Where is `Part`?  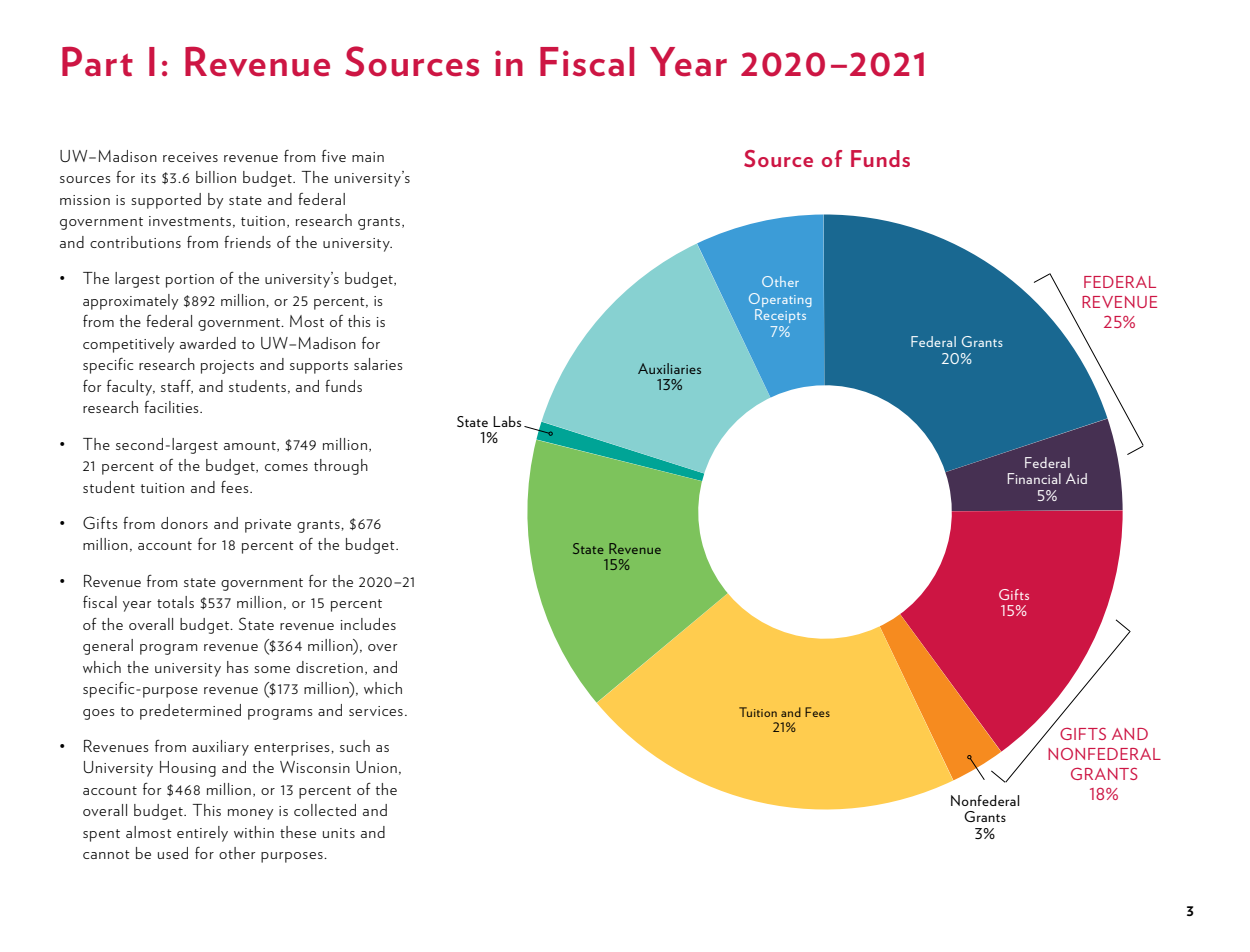 Part is located at coordinates (97, 62).
